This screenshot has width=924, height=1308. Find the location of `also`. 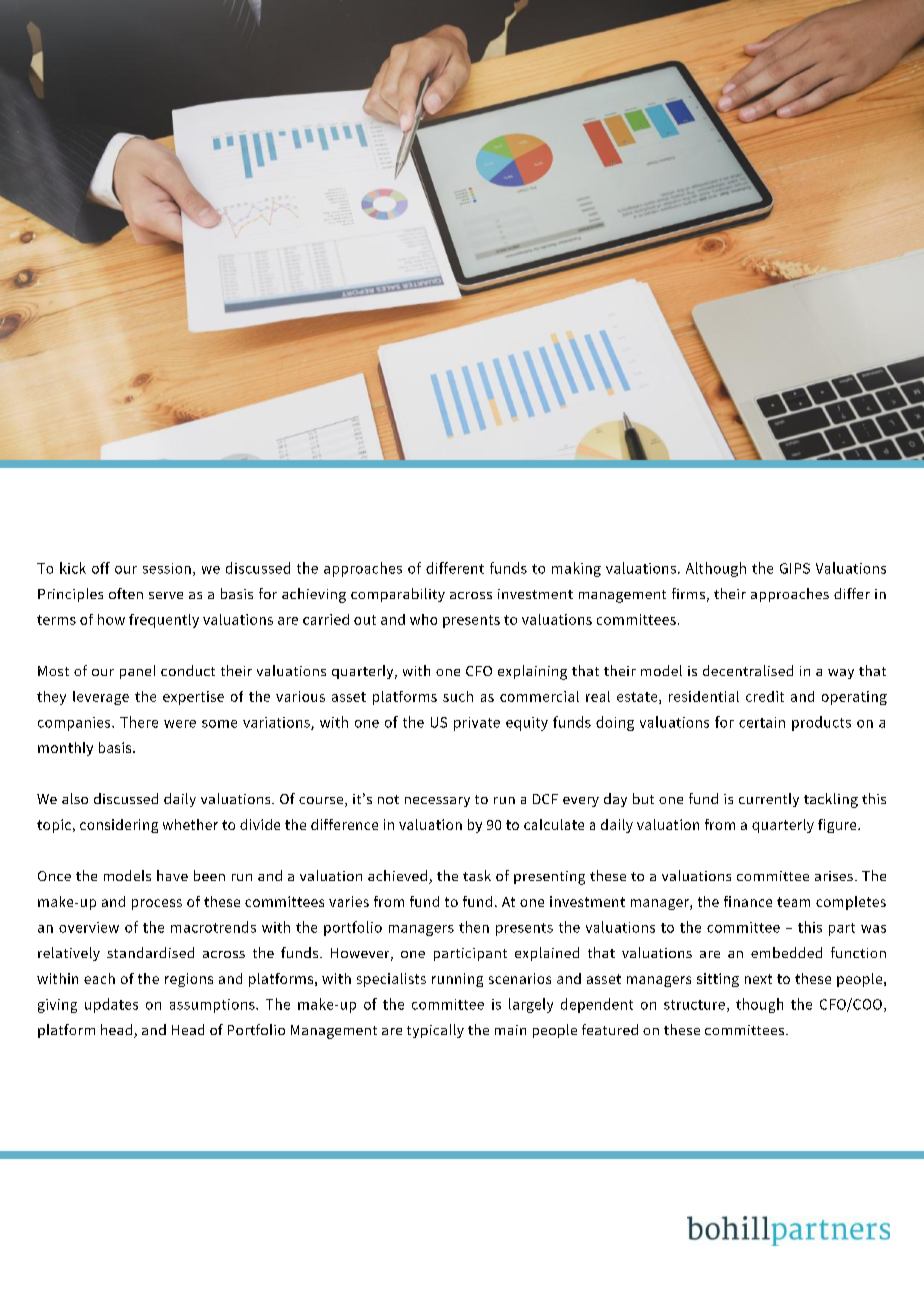

also is located at coordinates (75, 798).
